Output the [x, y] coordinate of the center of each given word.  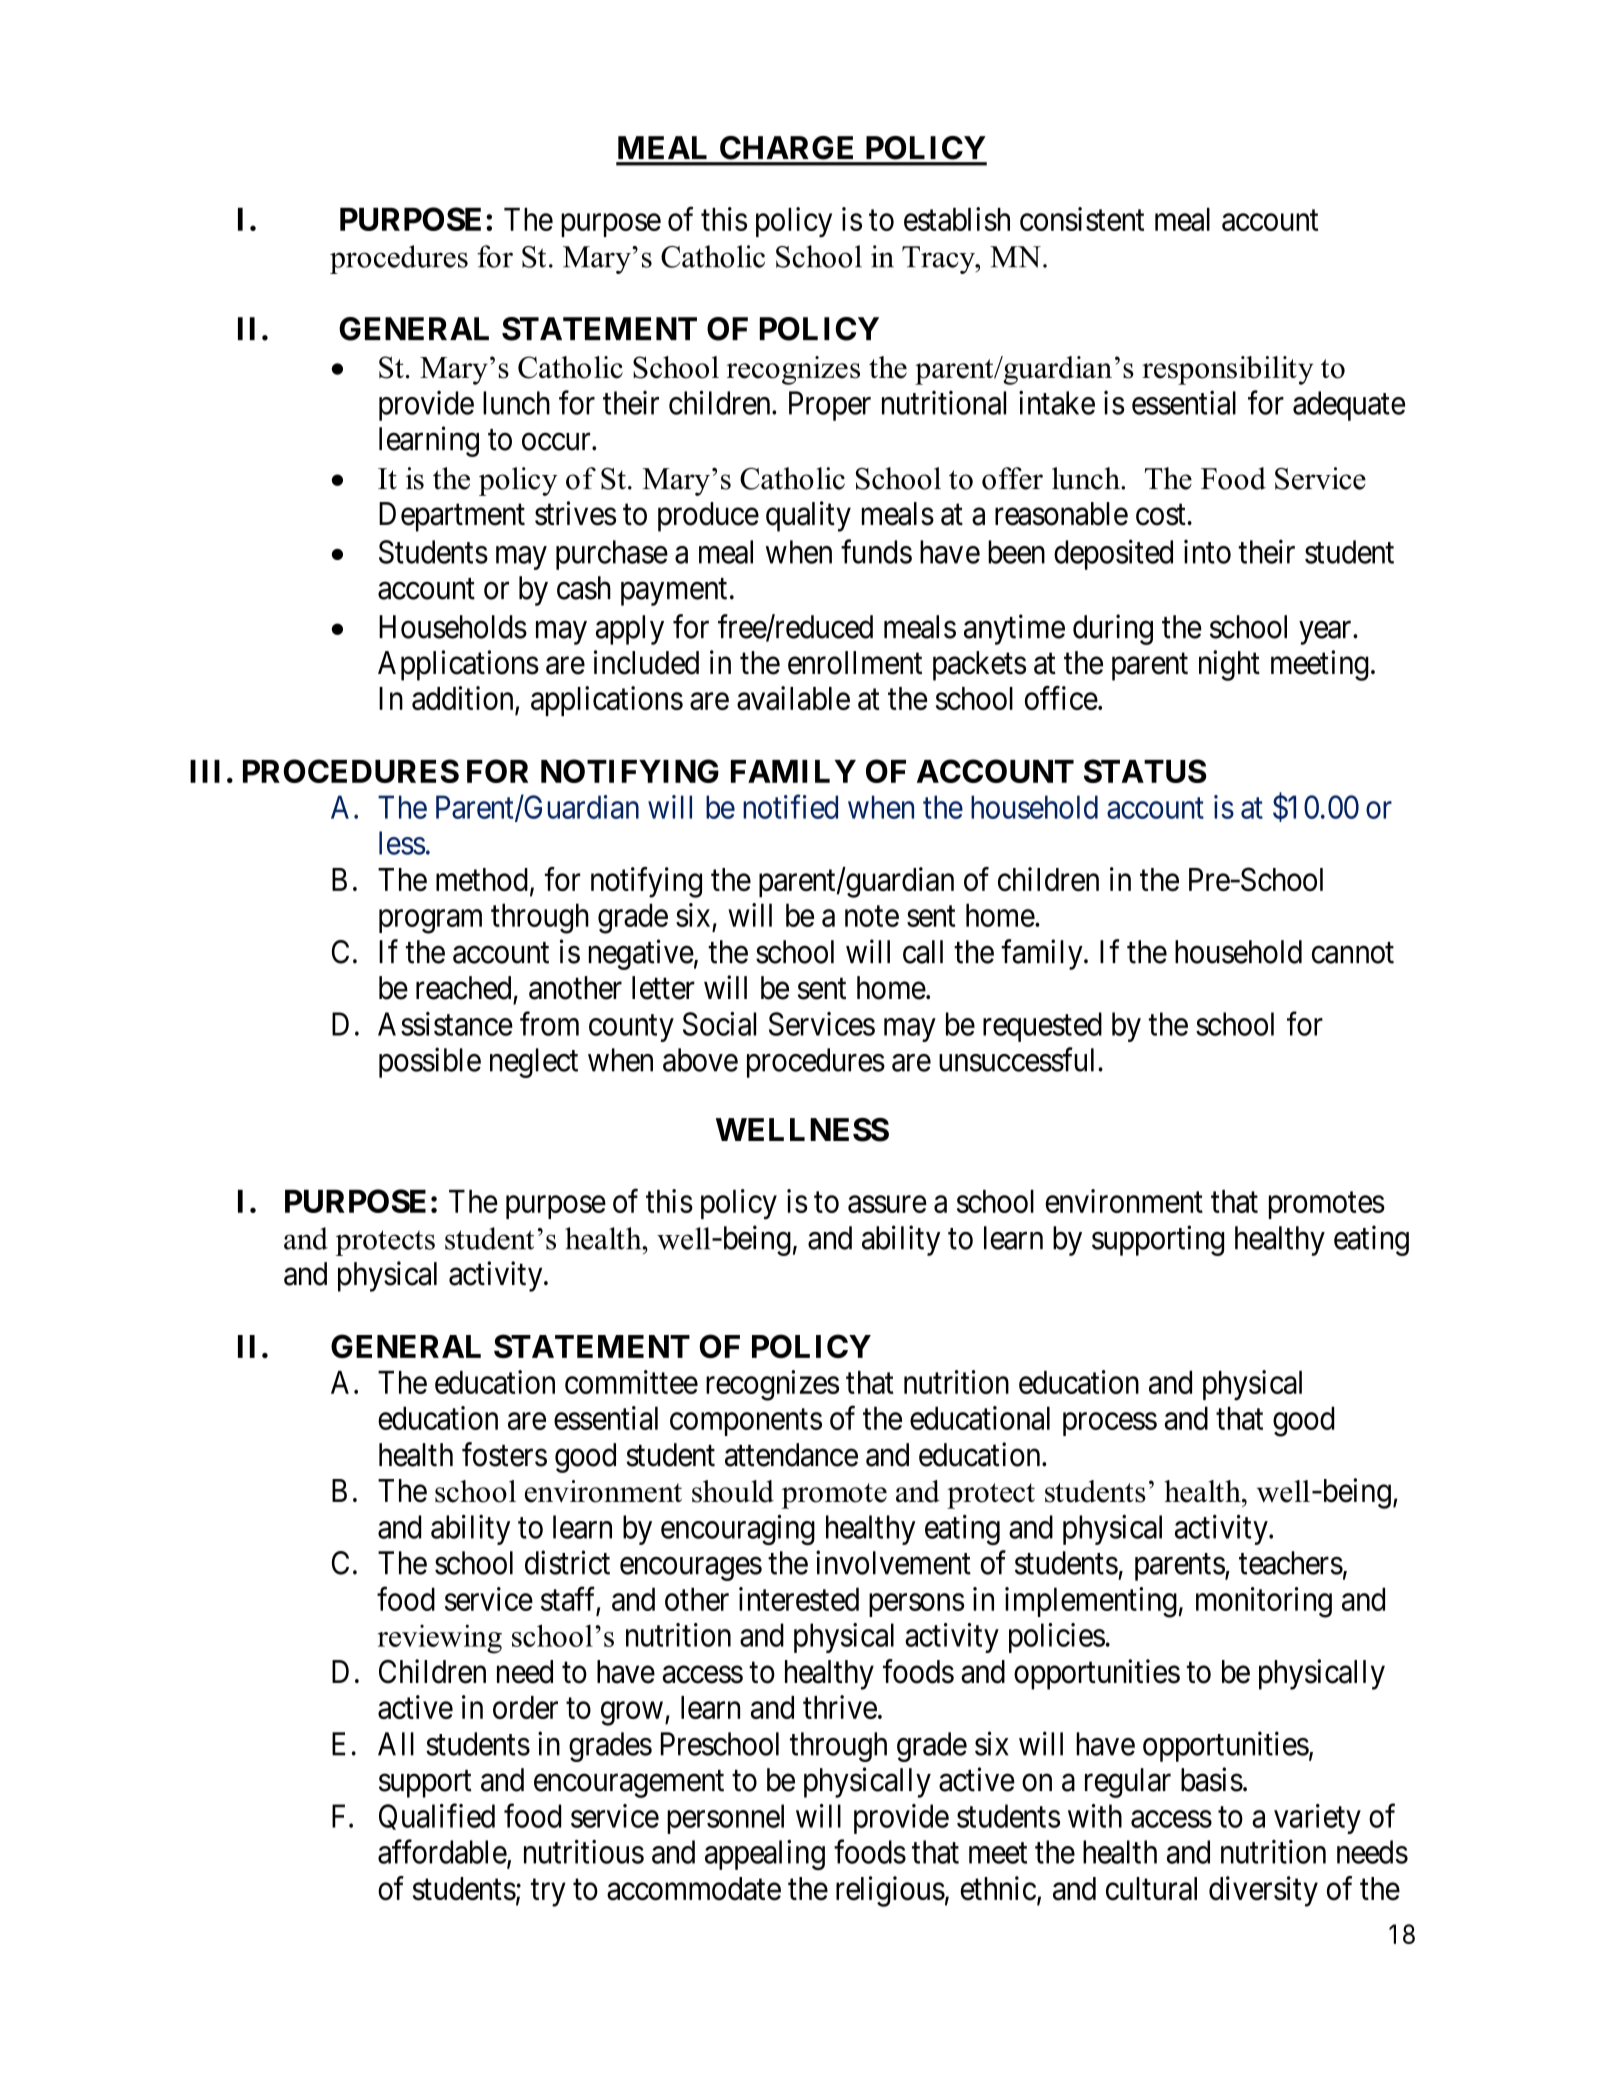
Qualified [437, 1817]
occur [557, 442]
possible [430, 1062]
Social [719, 1024]
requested [1042, 1027]
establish [957, 219]
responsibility [1228, 370]
